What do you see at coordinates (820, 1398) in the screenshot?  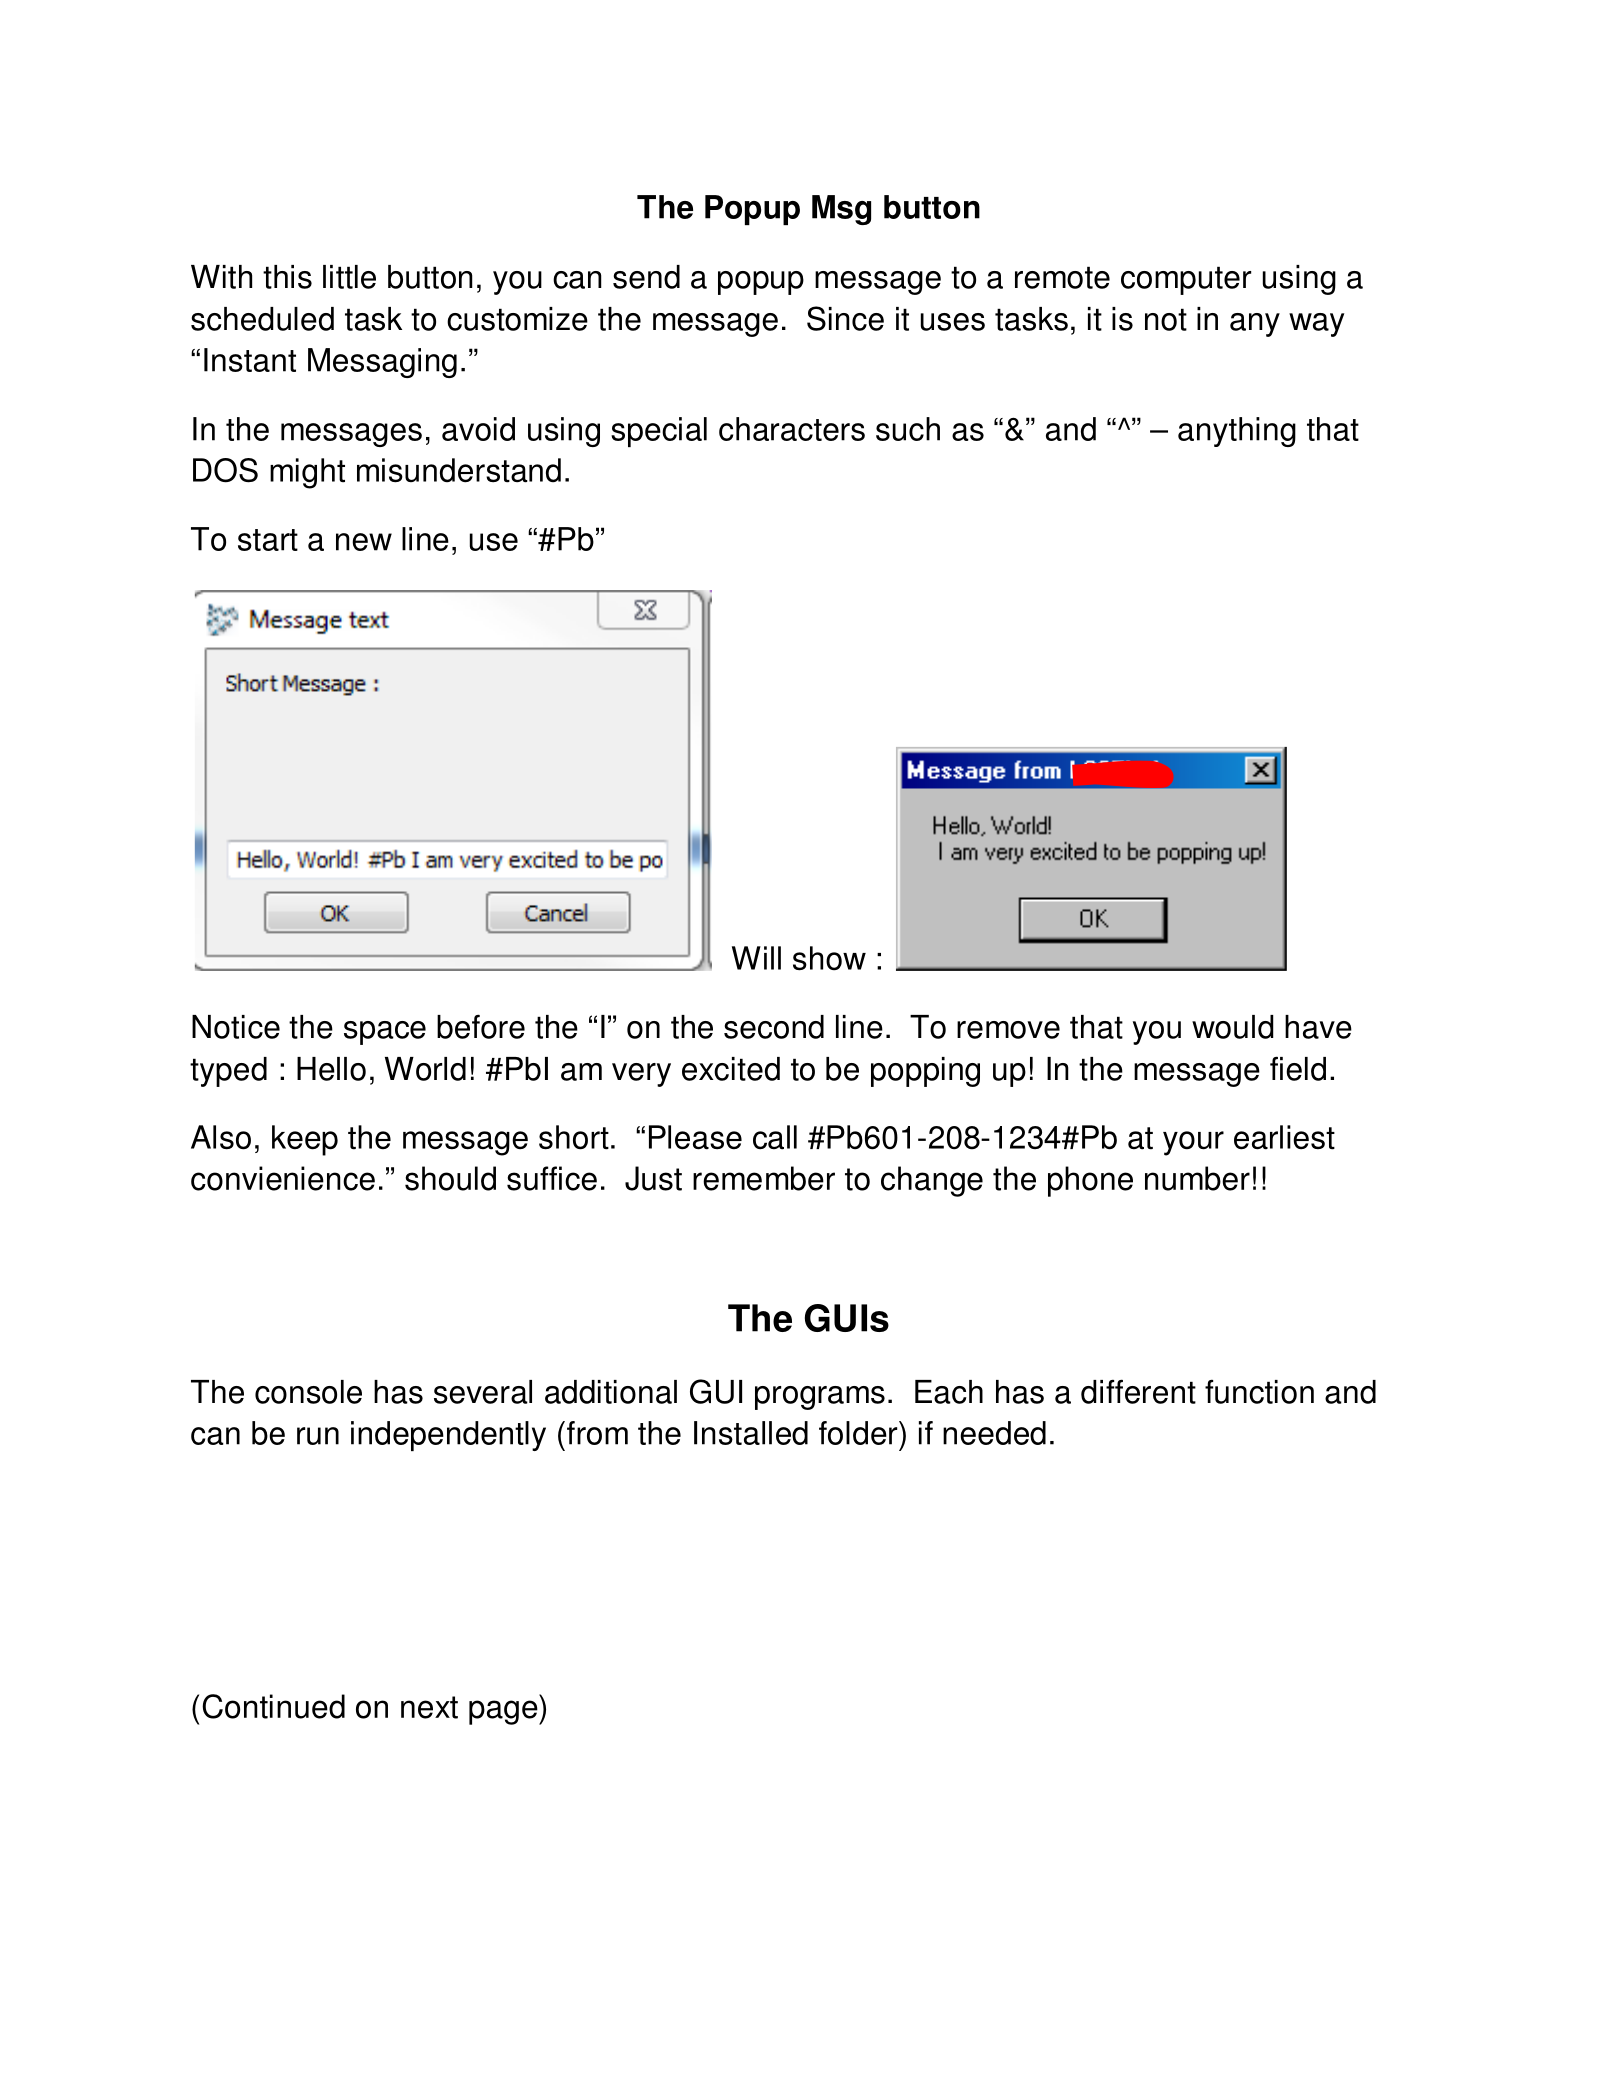 I see `programs` at bounding box center [820, 1398].
